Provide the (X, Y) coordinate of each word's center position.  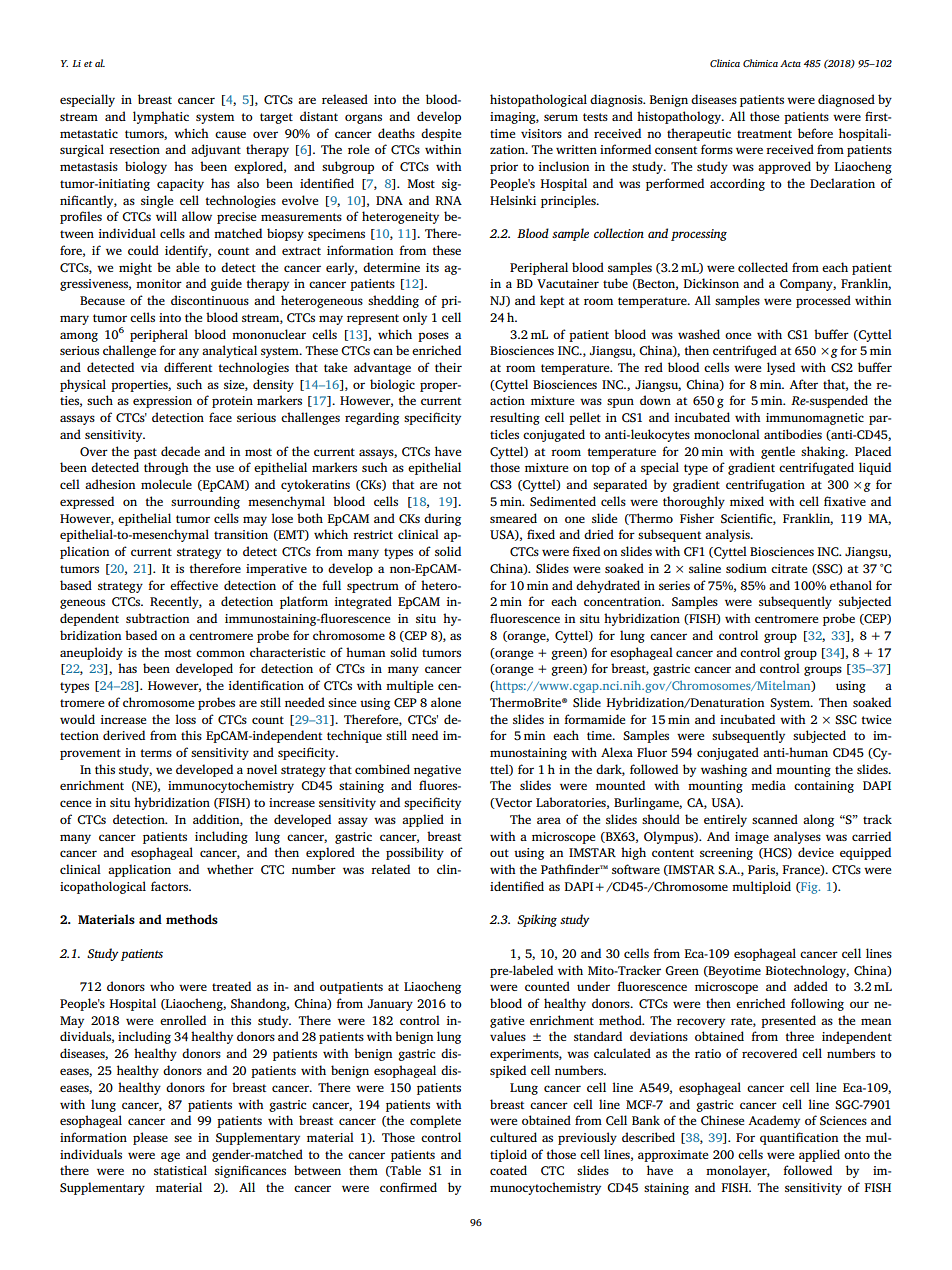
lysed (781, 368)
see (183, 1138)
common (220, 653)
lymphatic (161, 117)
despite (441, 134)
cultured (513, 1137)
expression (162, 402)
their (448, 367)
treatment (764, 134)
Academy (774, 1121)
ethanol (851, 585)
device (816, 852)
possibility (415, 853)
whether (230, 869)
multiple (409, 686)
